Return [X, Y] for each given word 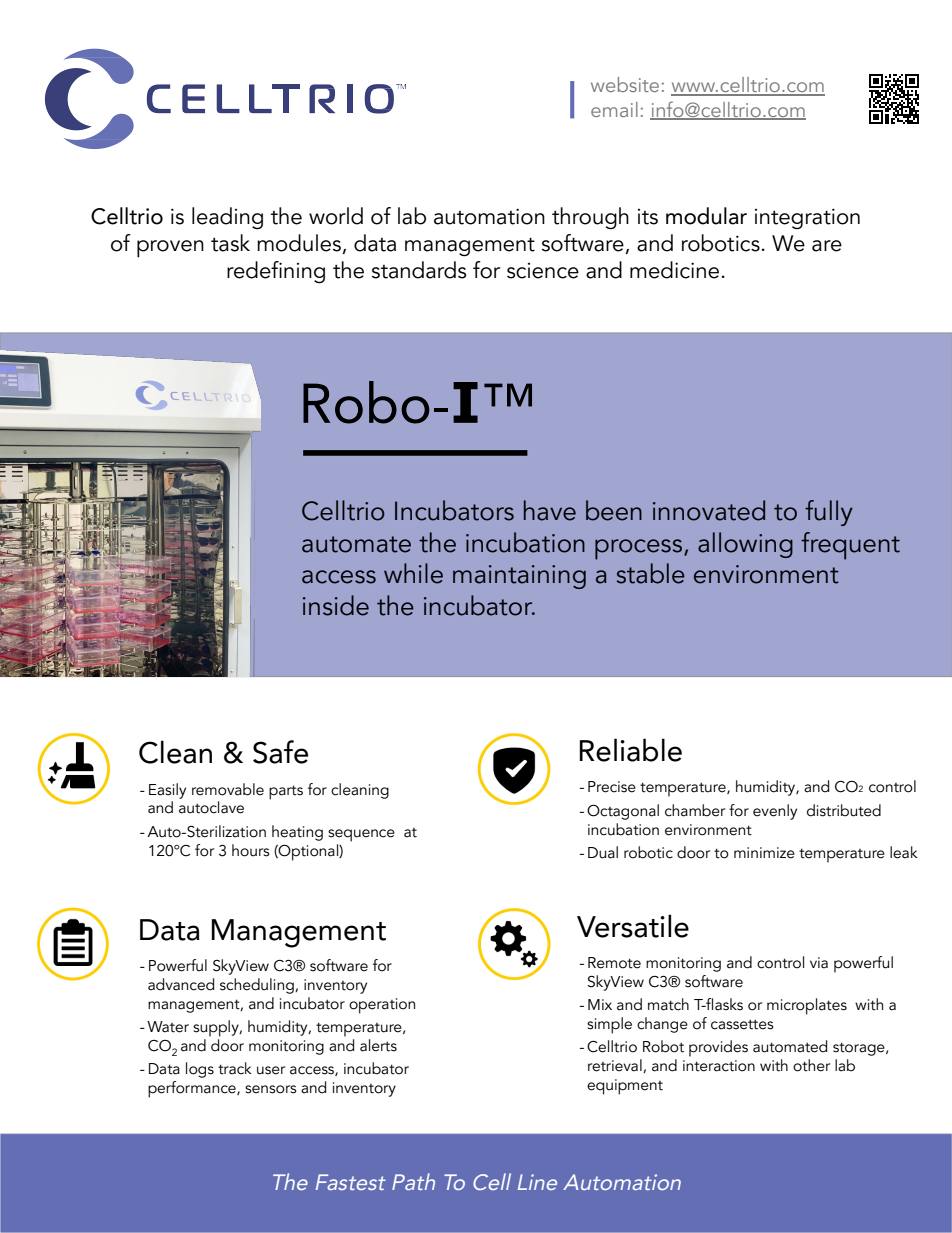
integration [807, 218]
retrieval [616, 1066]
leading [227, 218]
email [614, 109]
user [271, 1070]
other [811, 1065]
